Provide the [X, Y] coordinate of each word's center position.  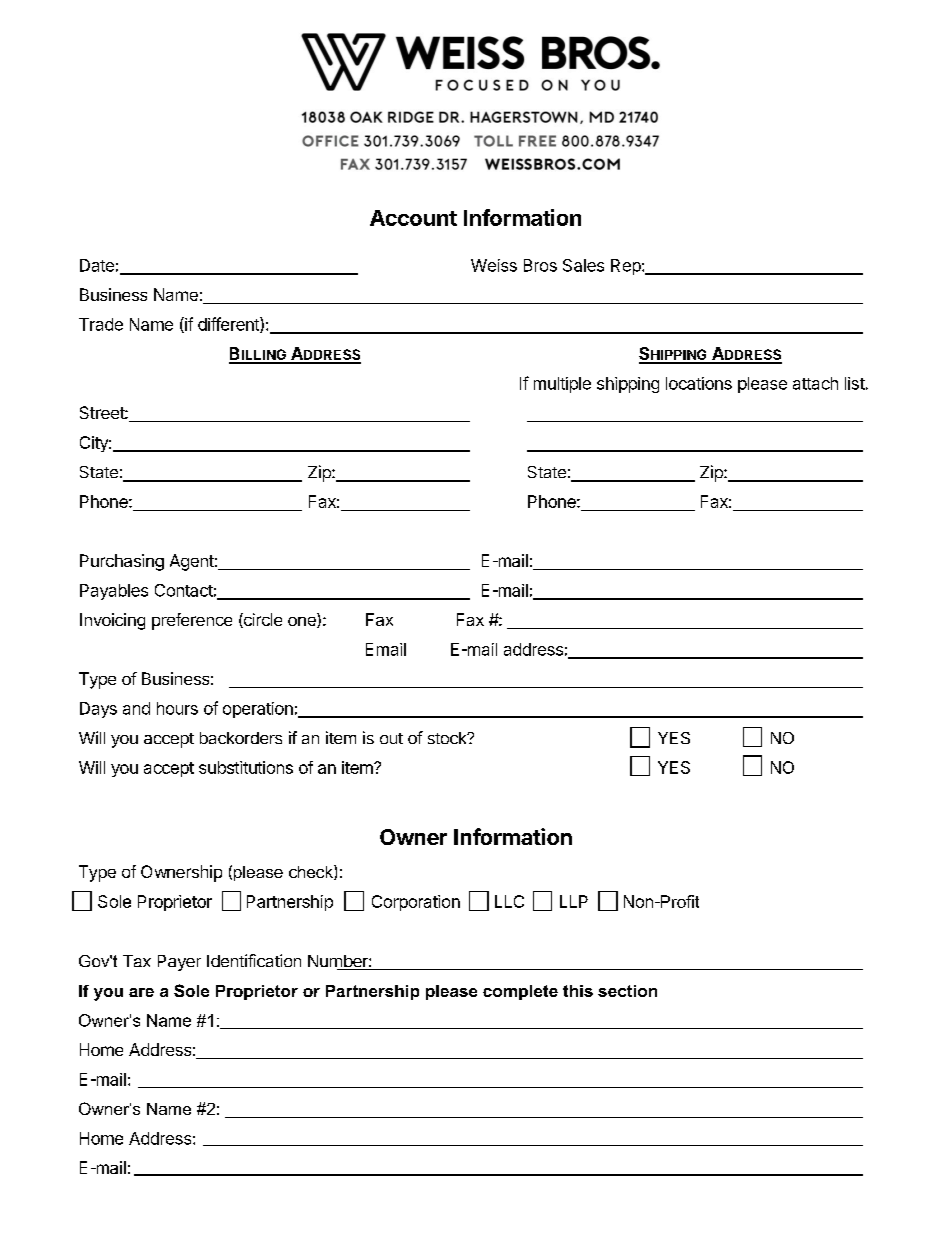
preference [192, 621]
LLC [509, 901]
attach [815, 383]
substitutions [246, 767]
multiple [562, 385]
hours [177, 708]
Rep [627, 267]
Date [97, 265]
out [391, 738]
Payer [179, 963]
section [627, 991]
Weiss [494, 265]
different [229, 325]
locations [699, 383]
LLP [574, 901]
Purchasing [122, 562]
